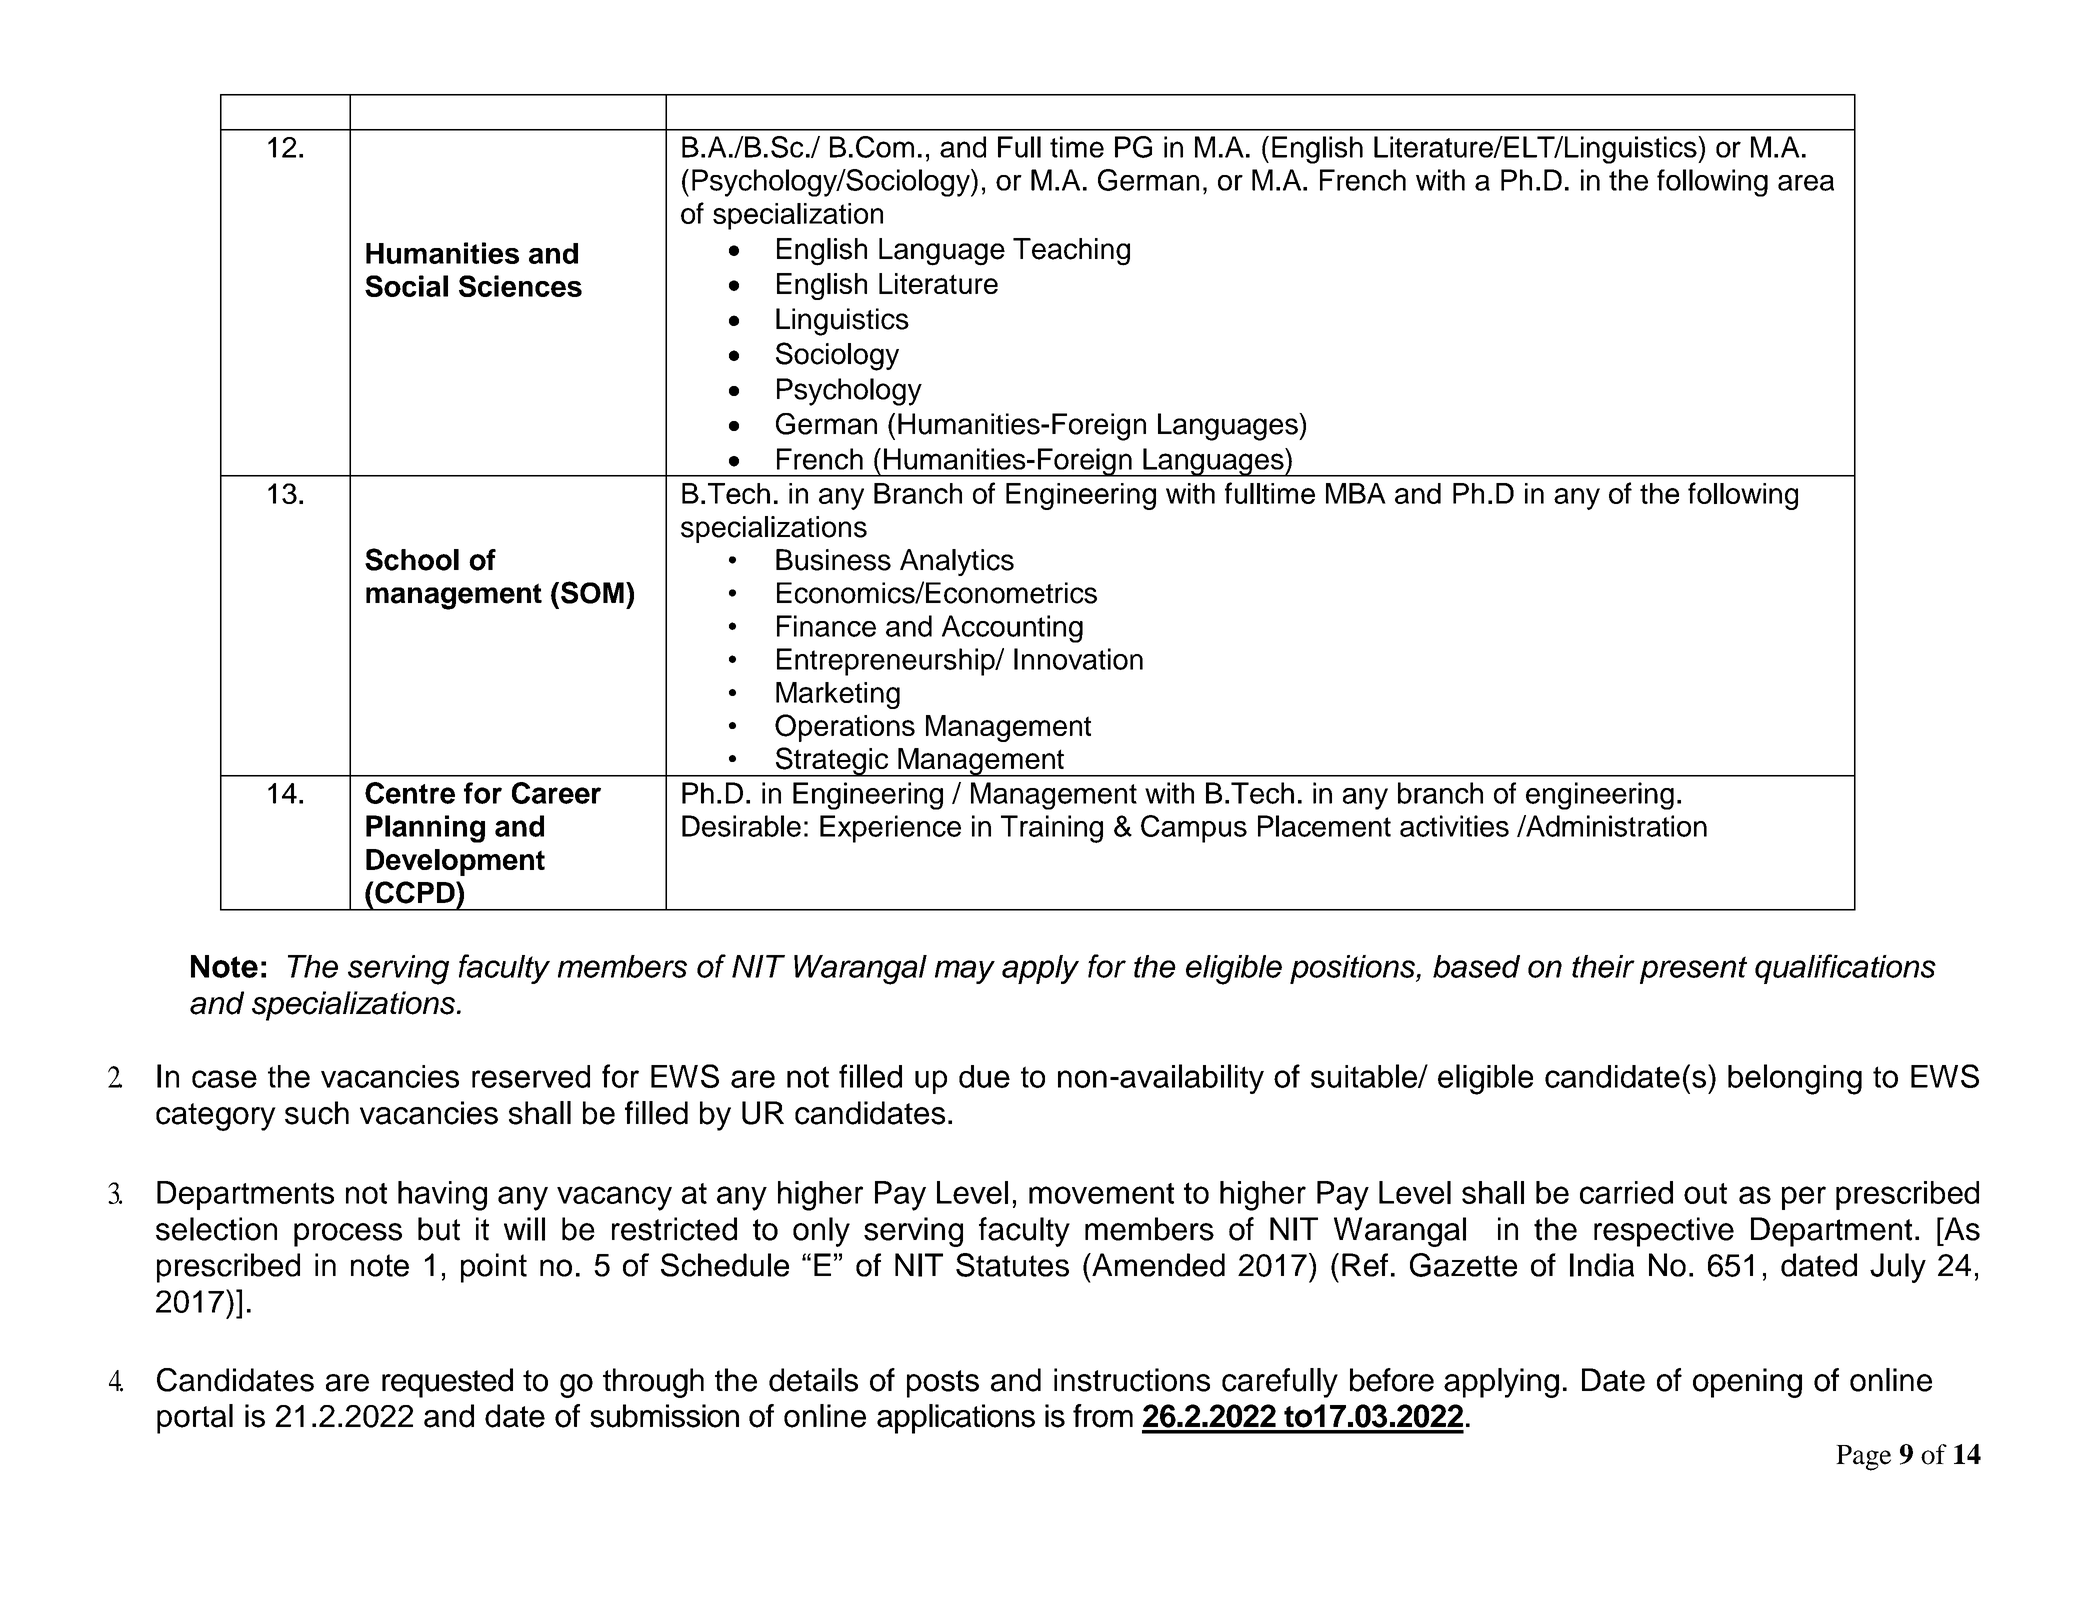 This screenshot has width=2075, height=1604. Describe the element at coordinates (1356, 493) in the screenshot. I see `MBA` at that location.
